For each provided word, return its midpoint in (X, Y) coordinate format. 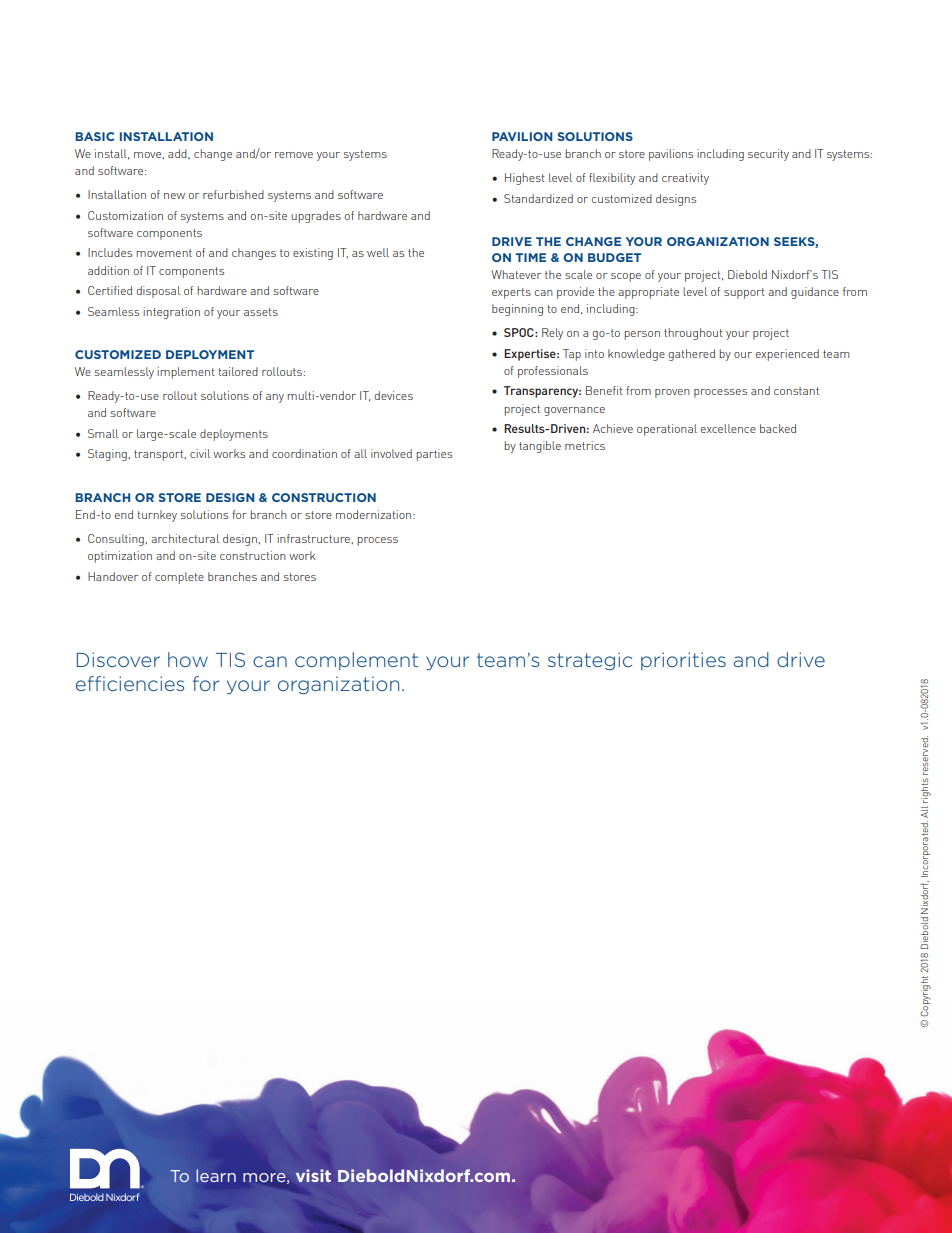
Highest (525, 179)
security (768, 155)
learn (216, 1175)
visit (313, 1175)
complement (356, 661)
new (174, 196)
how (188, 659)
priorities (683, 661)
